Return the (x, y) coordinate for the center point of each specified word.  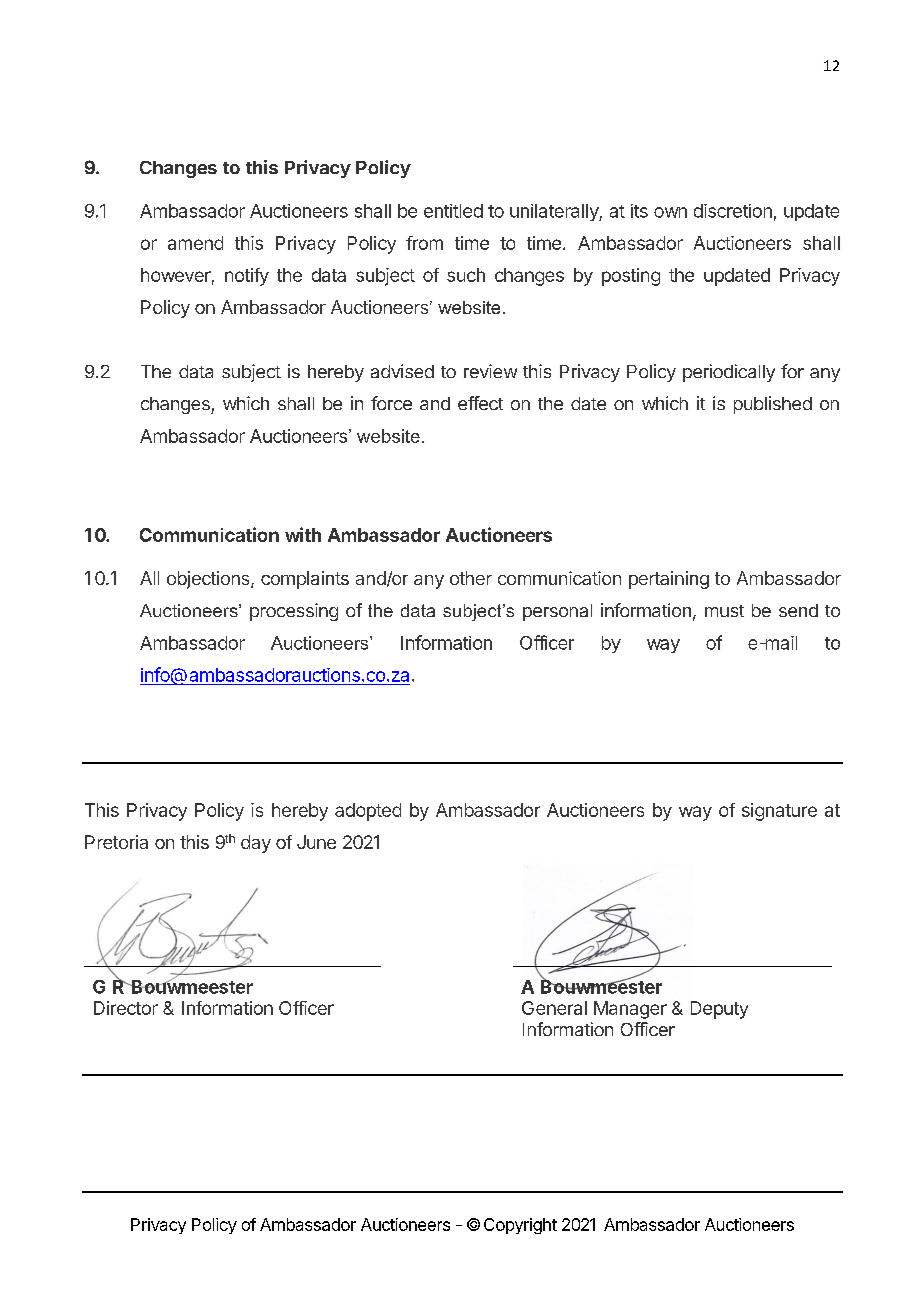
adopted (368, 812)
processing (294, 612)
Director (126, 1008)
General (554, 1008)
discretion (733, 211)
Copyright (520, 1226)
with (303, 534)
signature (779, 812)
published (773, 405)
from (424, 243)
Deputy (719, 1010)
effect (480, 403)
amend (195, 243)
